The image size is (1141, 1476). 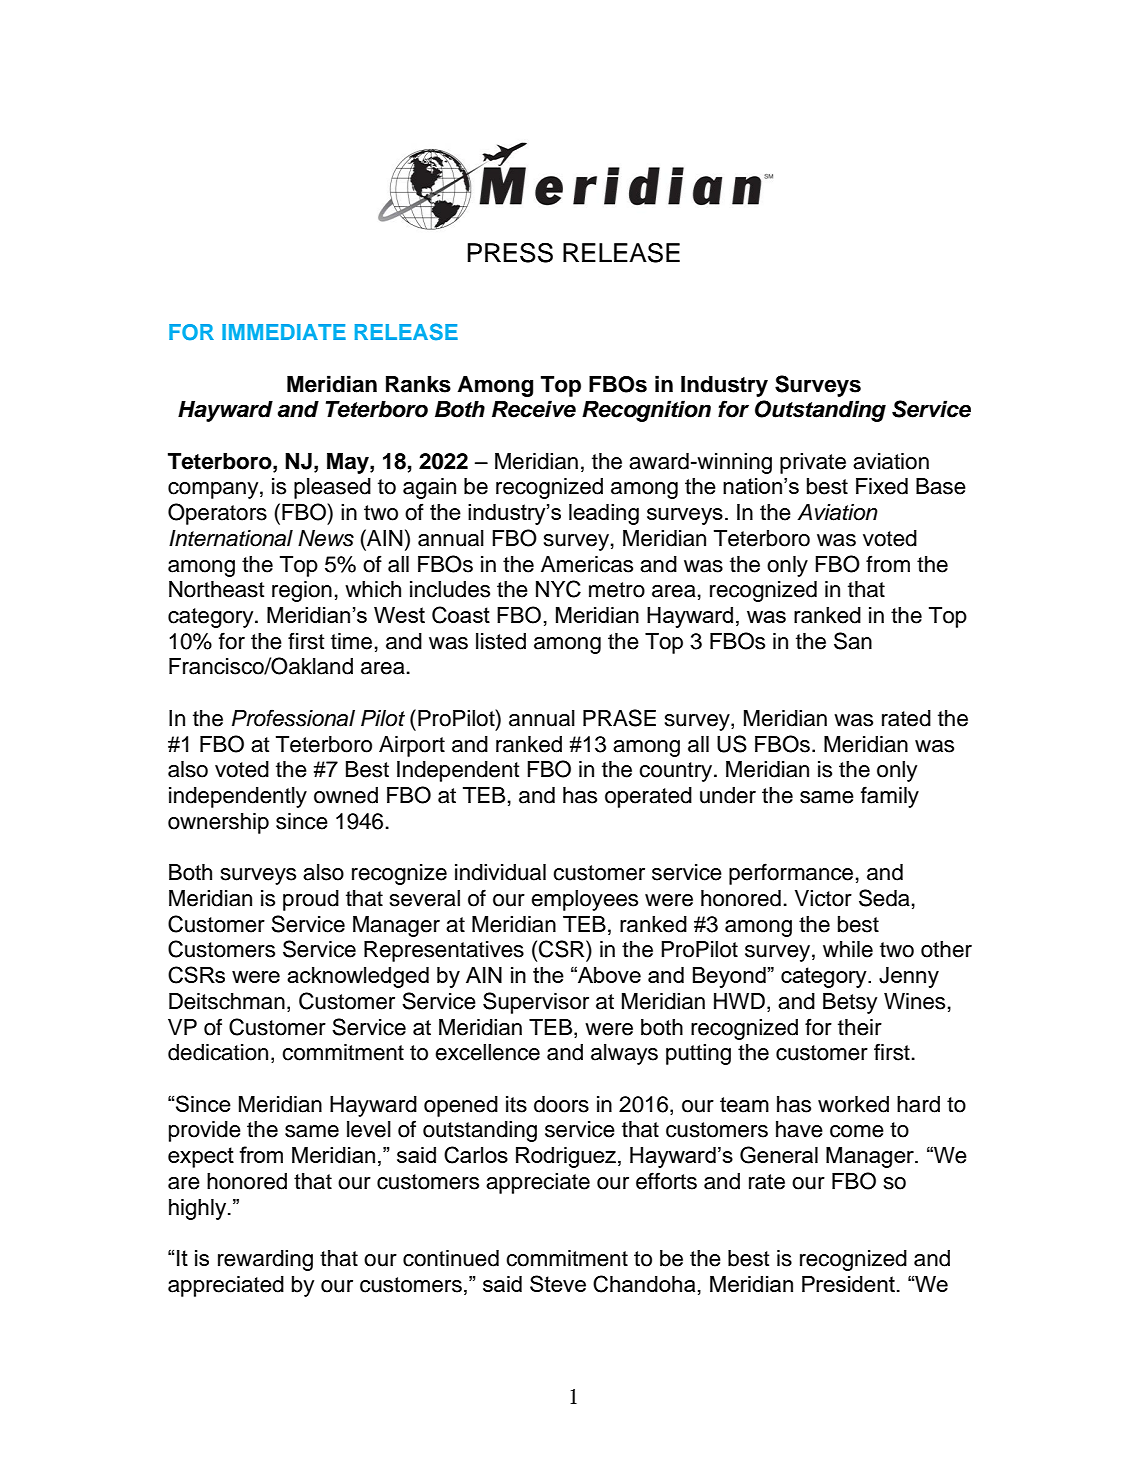 I want to click on rewarding, so click(x=265, y=1260).
